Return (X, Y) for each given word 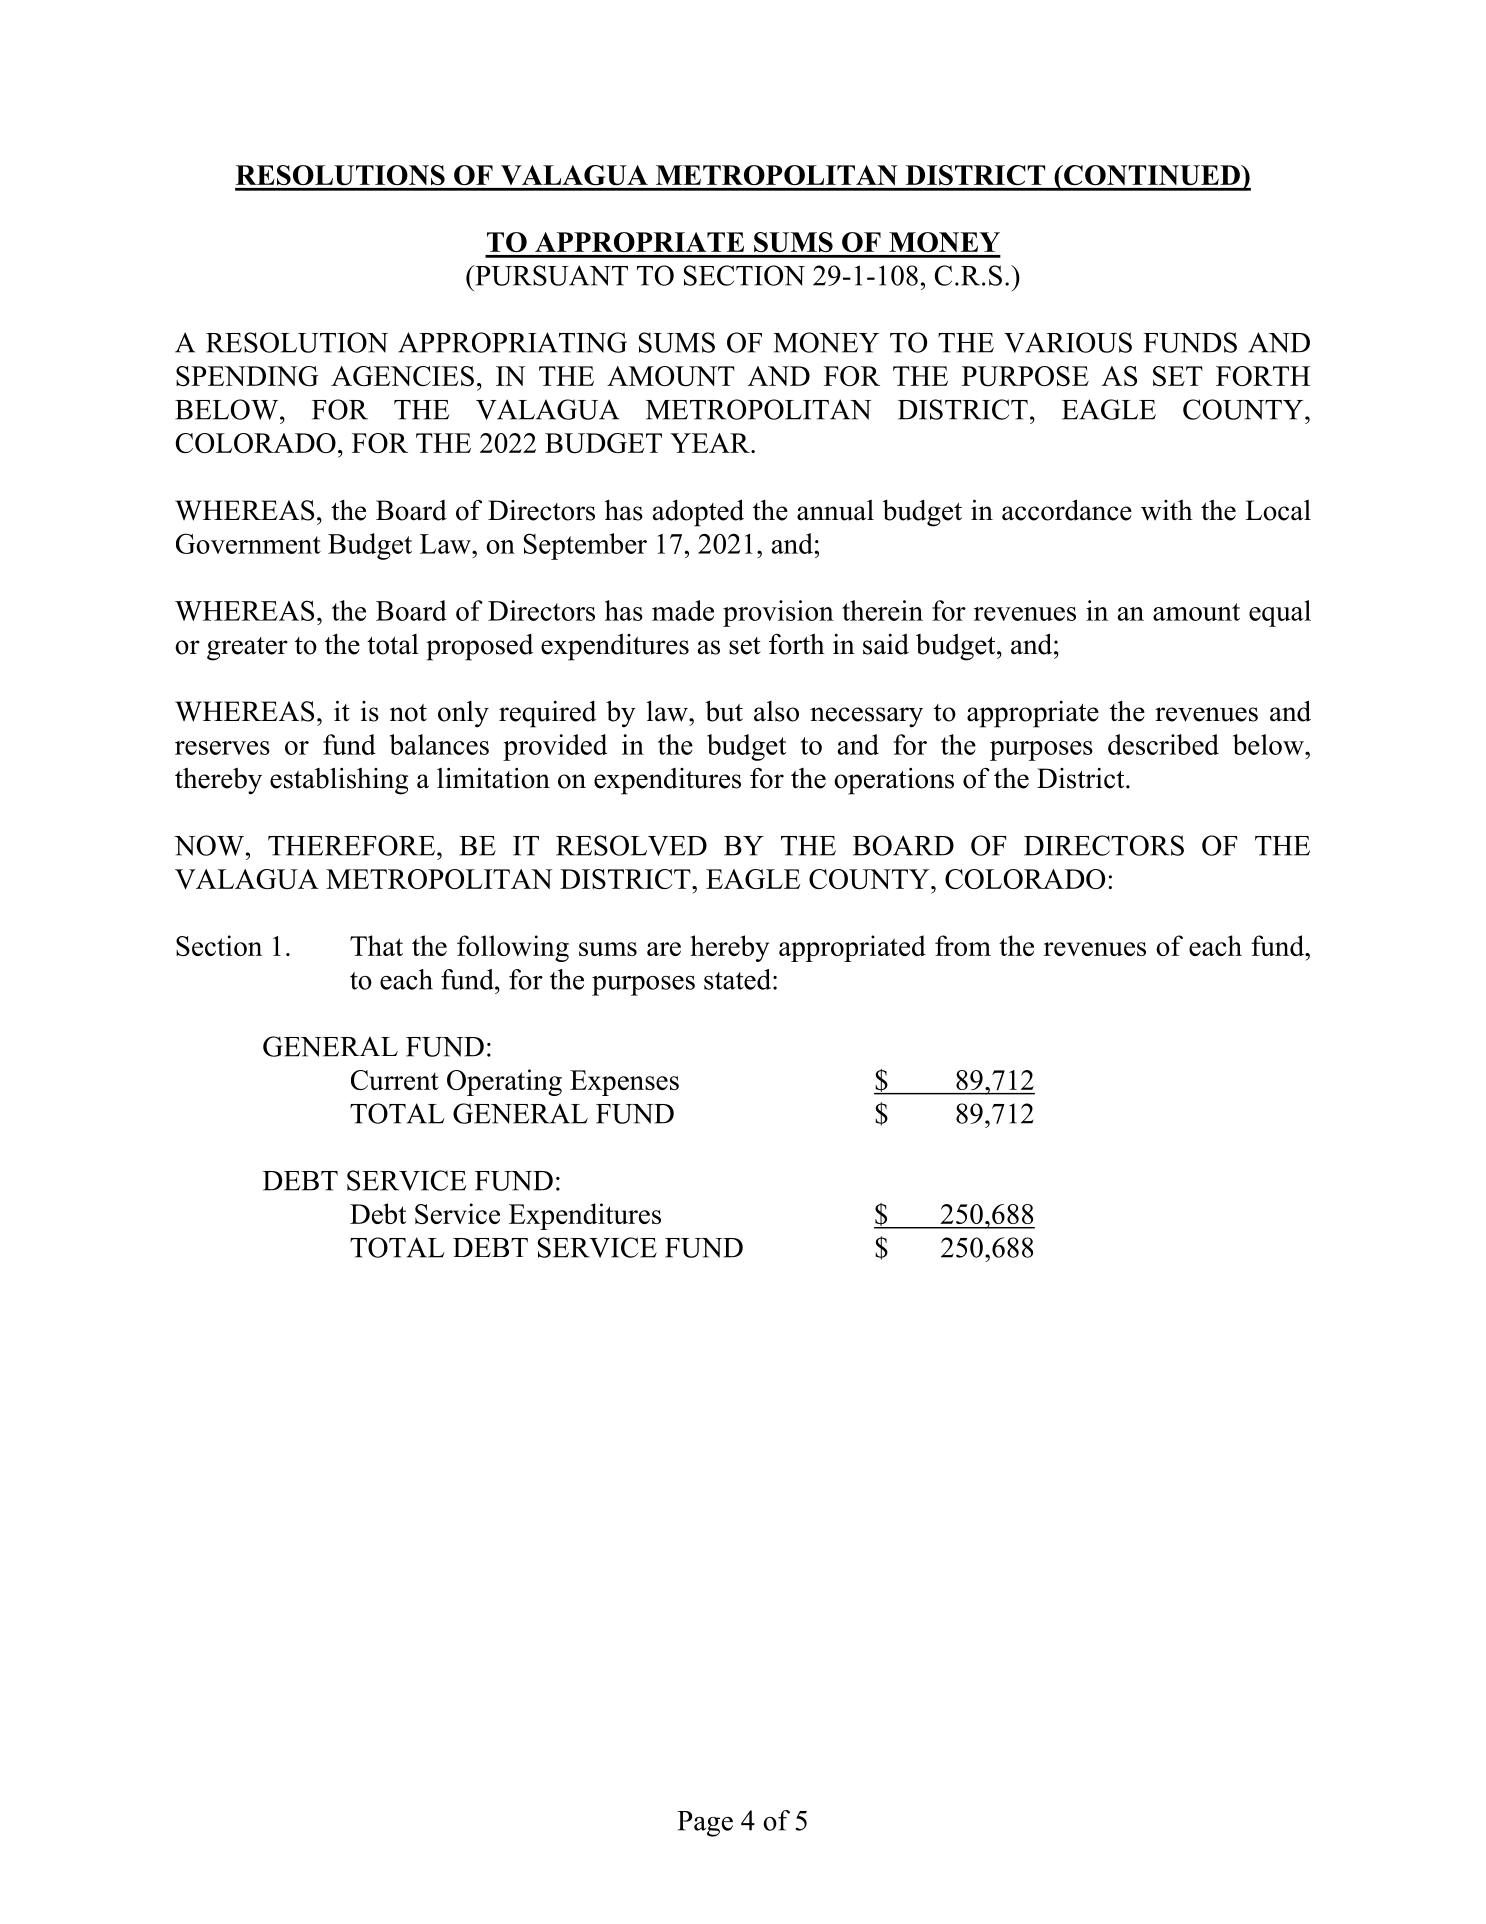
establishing (339, 781)
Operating (504, 1082)
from (963, 945)
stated (739, 979)
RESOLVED (631, 845)
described (1163, 744)
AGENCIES (402, 376)
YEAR (711, 443)
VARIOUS (1068, 342)
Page (705, 1824)
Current (395, 1080)
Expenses (624, 1083)
